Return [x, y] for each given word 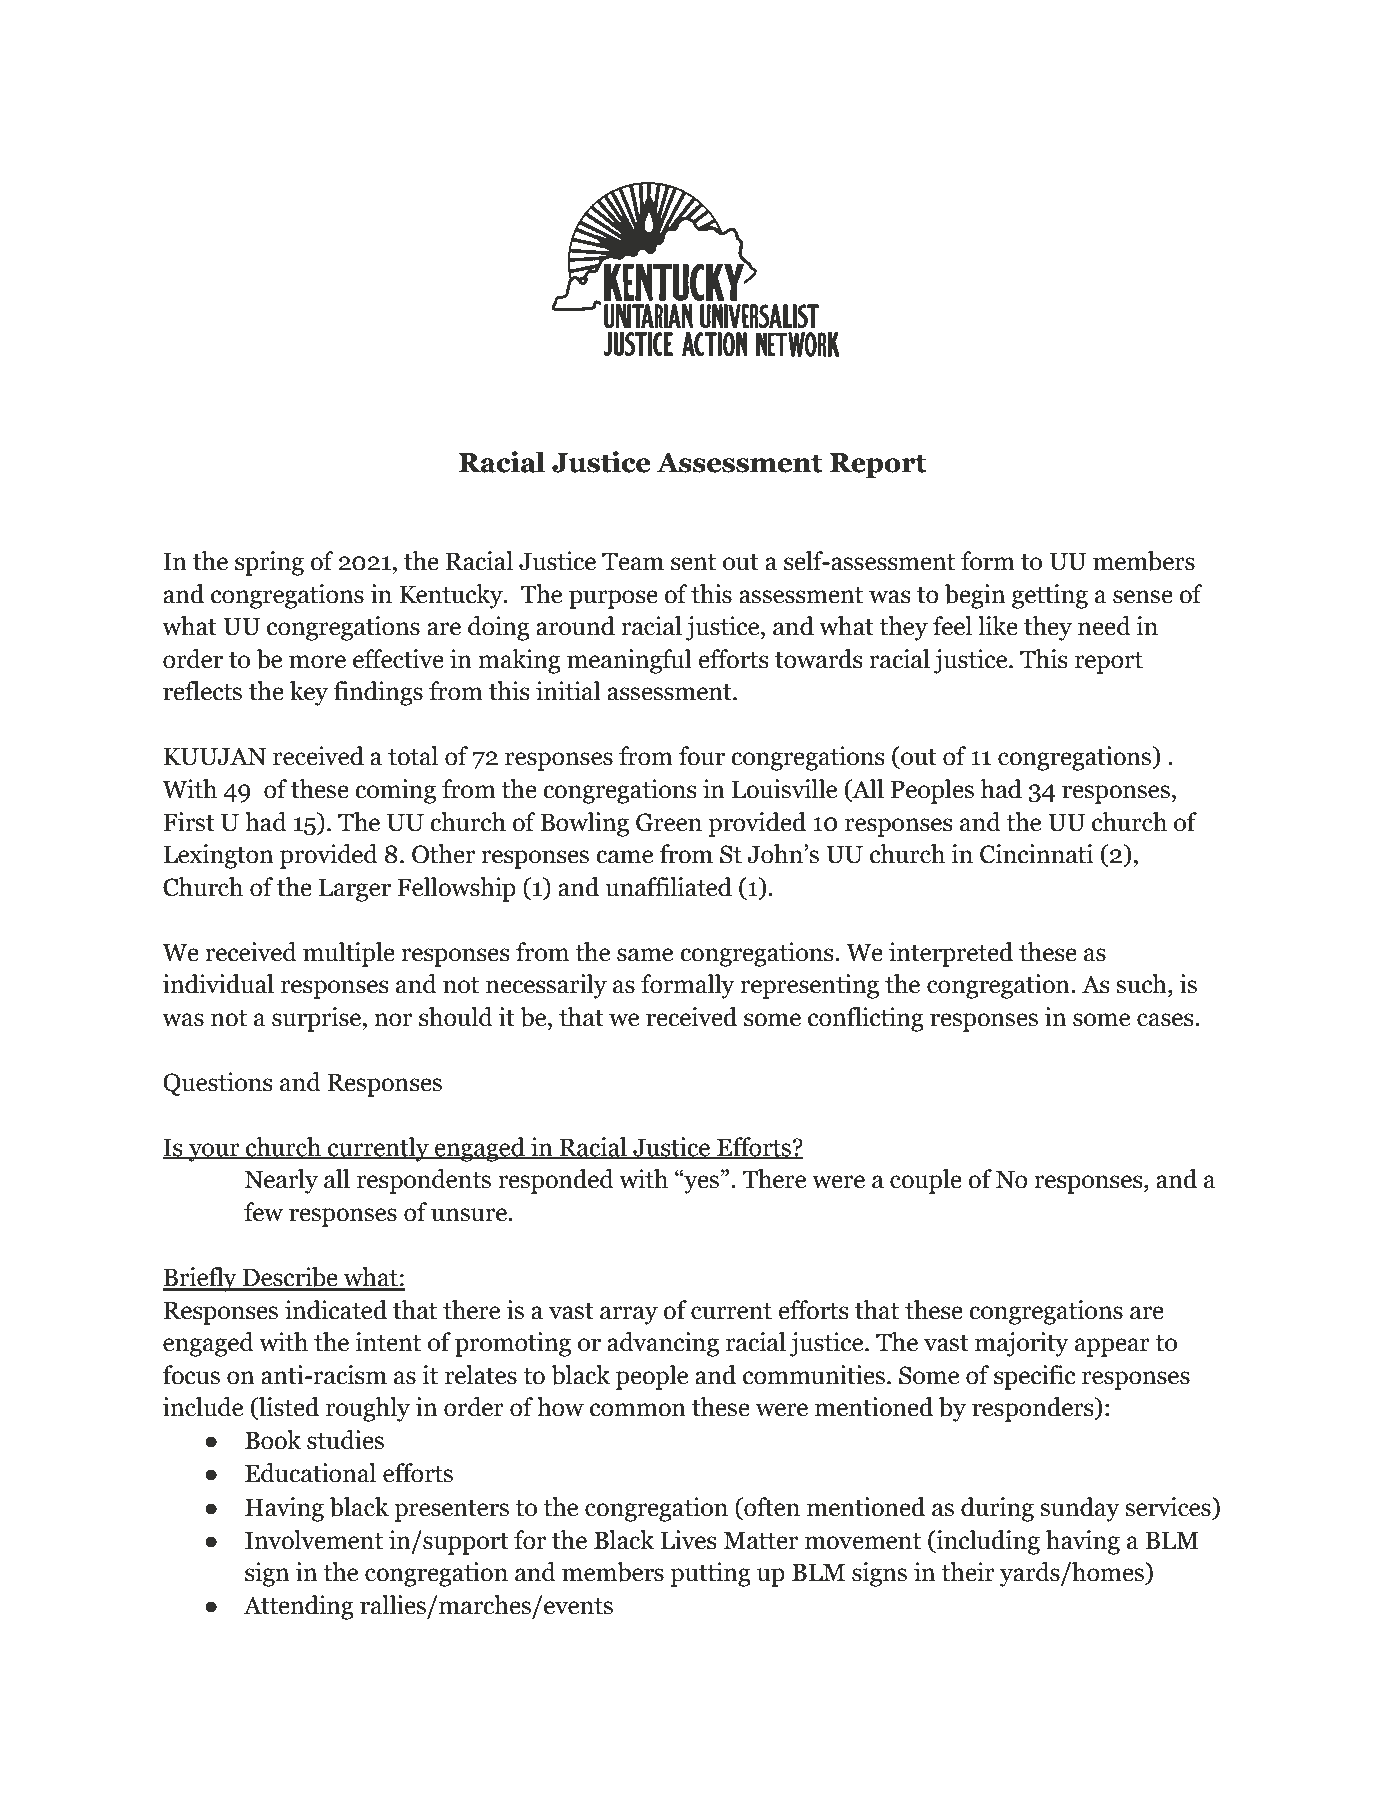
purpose [613, 599]
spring [269, 563]
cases [1166, 1020]
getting [1050, 596]
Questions [218, 1084]
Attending [298, 1607]
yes [700, 1183]
